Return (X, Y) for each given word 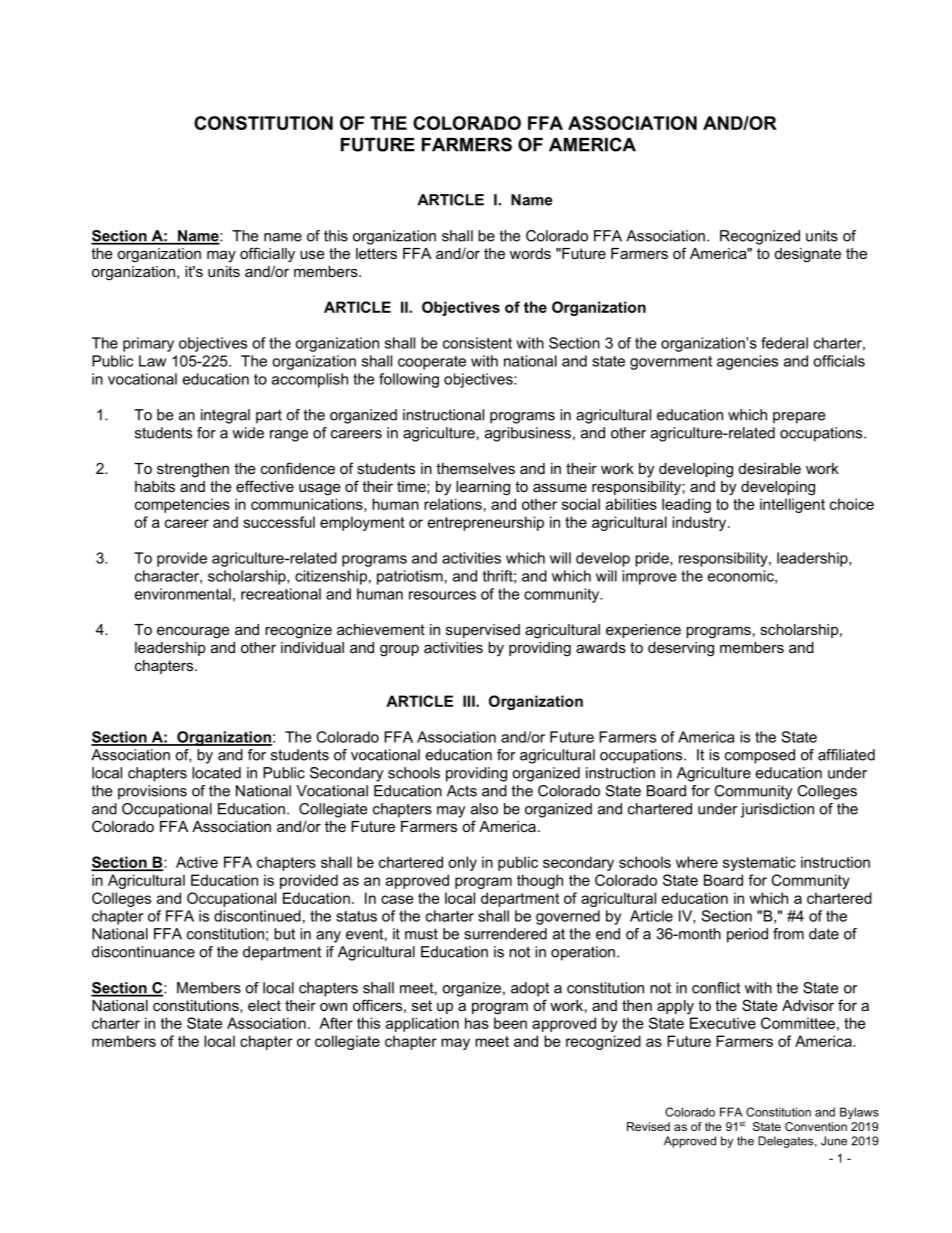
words (530, 253)
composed (760, 756)
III (470, 701)
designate (808, 255)
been (510, 1023)
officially (267, 255)
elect (264, 1005)
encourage (193, 632)
